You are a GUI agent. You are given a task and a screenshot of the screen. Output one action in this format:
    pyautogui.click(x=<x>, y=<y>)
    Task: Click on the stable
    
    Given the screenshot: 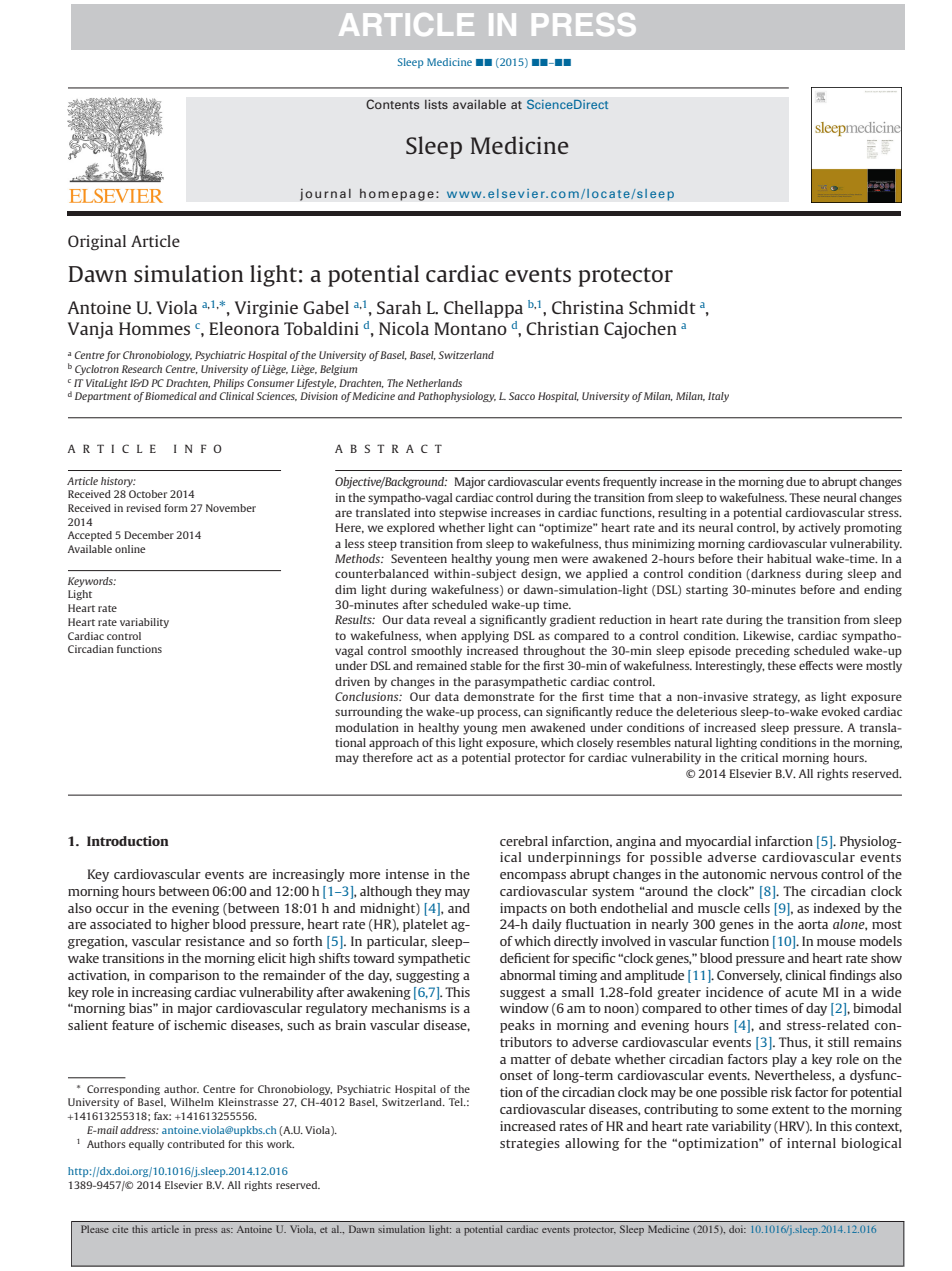 What is the action you would take?
    pyautogui.click(x=486, y=665)
